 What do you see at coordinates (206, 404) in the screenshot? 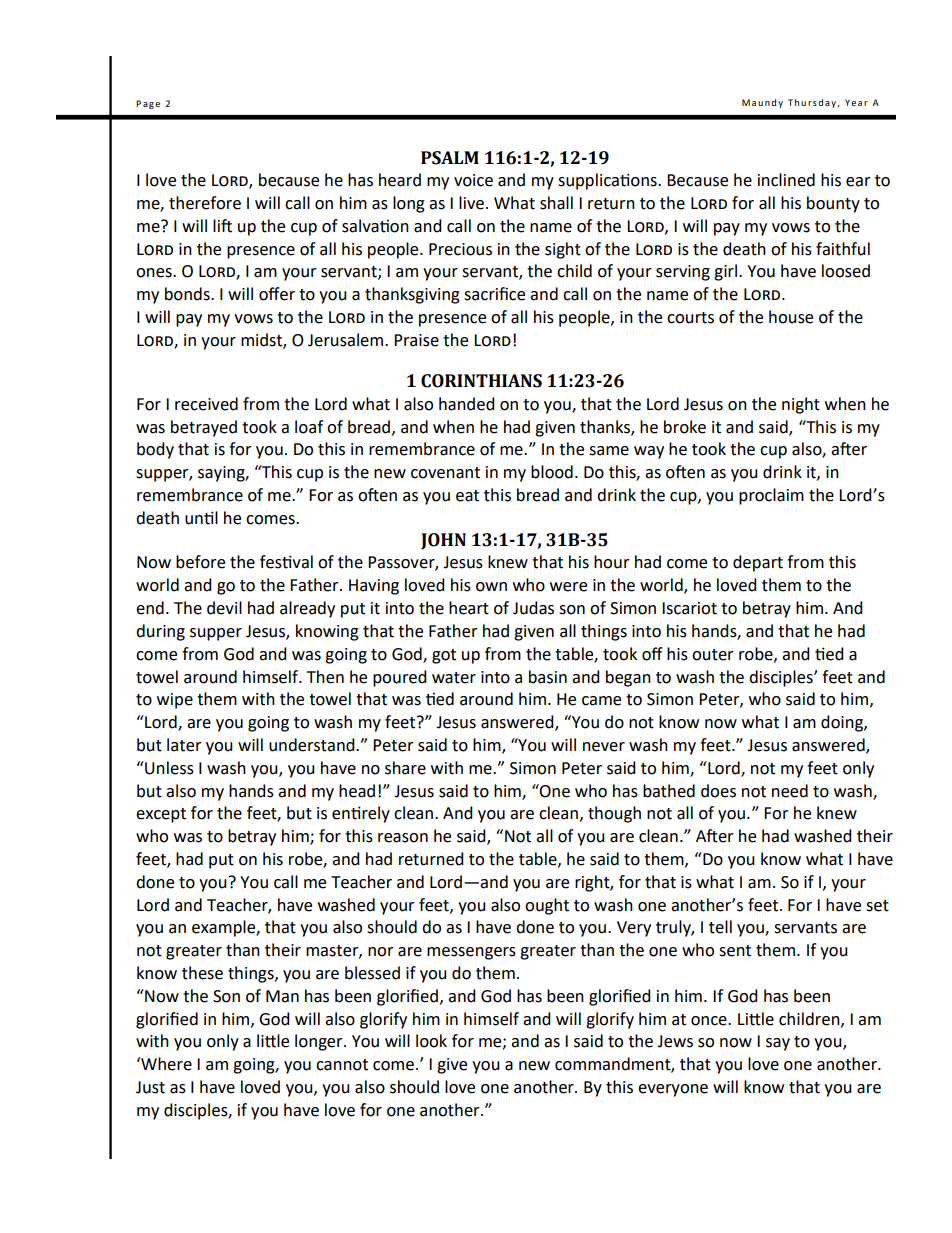
I see `received` at bounding box center [206, 404].
